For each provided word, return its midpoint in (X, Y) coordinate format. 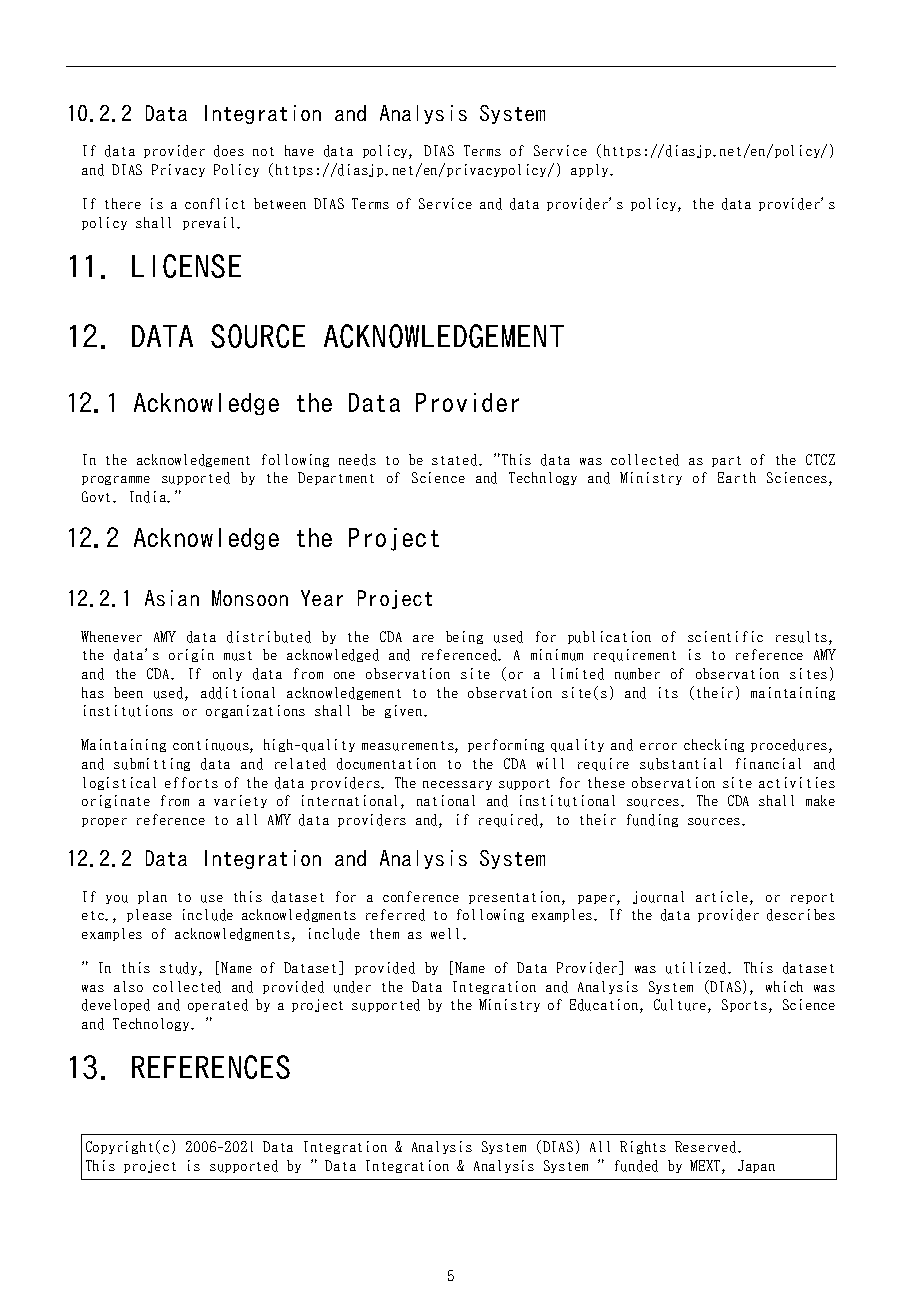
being (464, 637)
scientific (725, 636)
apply (591, 170)
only (227, 674)
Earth (737, 477)
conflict (215, 203)
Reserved (707, 1147)
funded (636, 1166)
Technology (153, 1024)
